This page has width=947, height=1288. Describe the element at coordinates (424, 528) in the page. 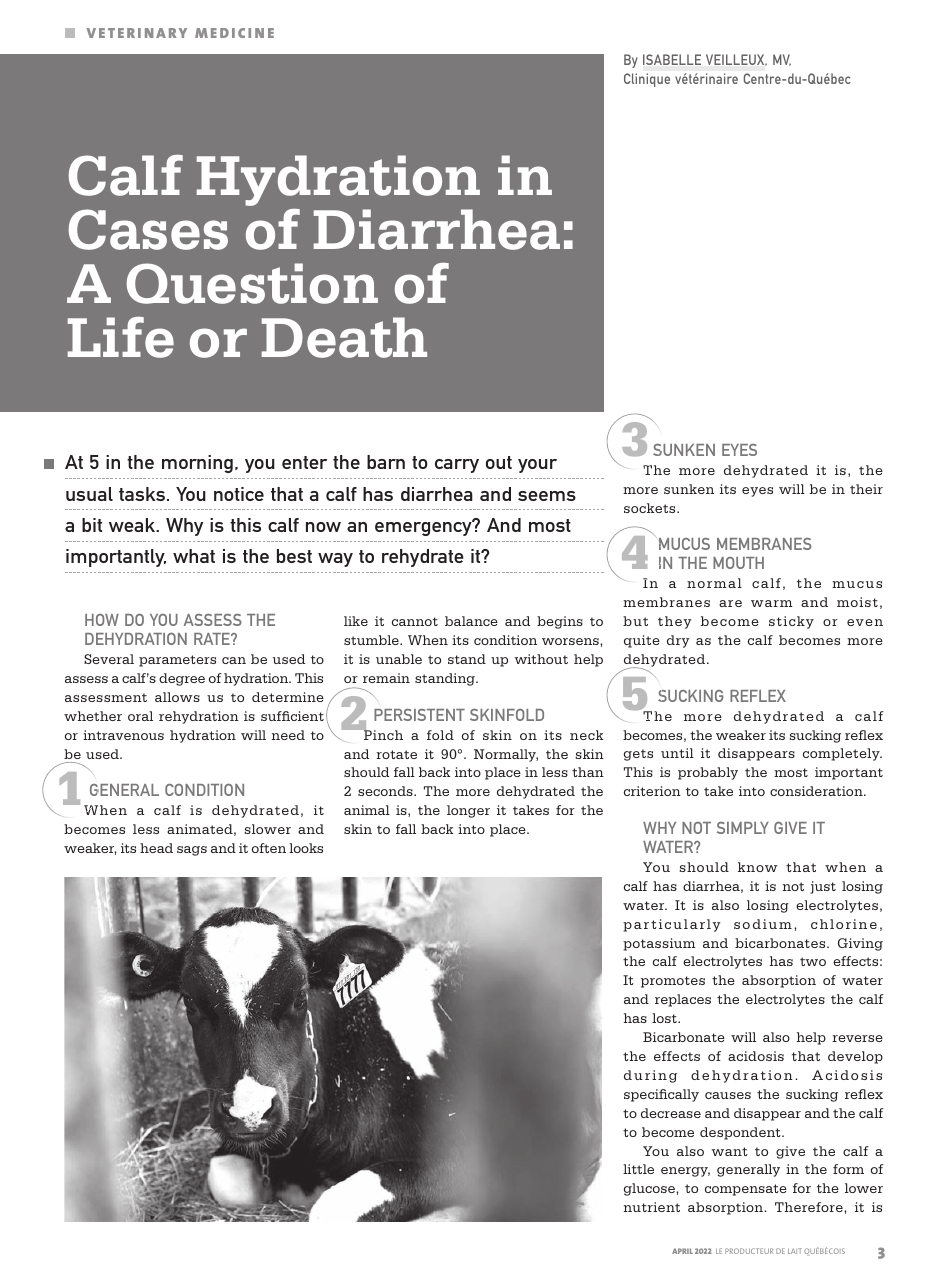

I see `emergency` at that location.
